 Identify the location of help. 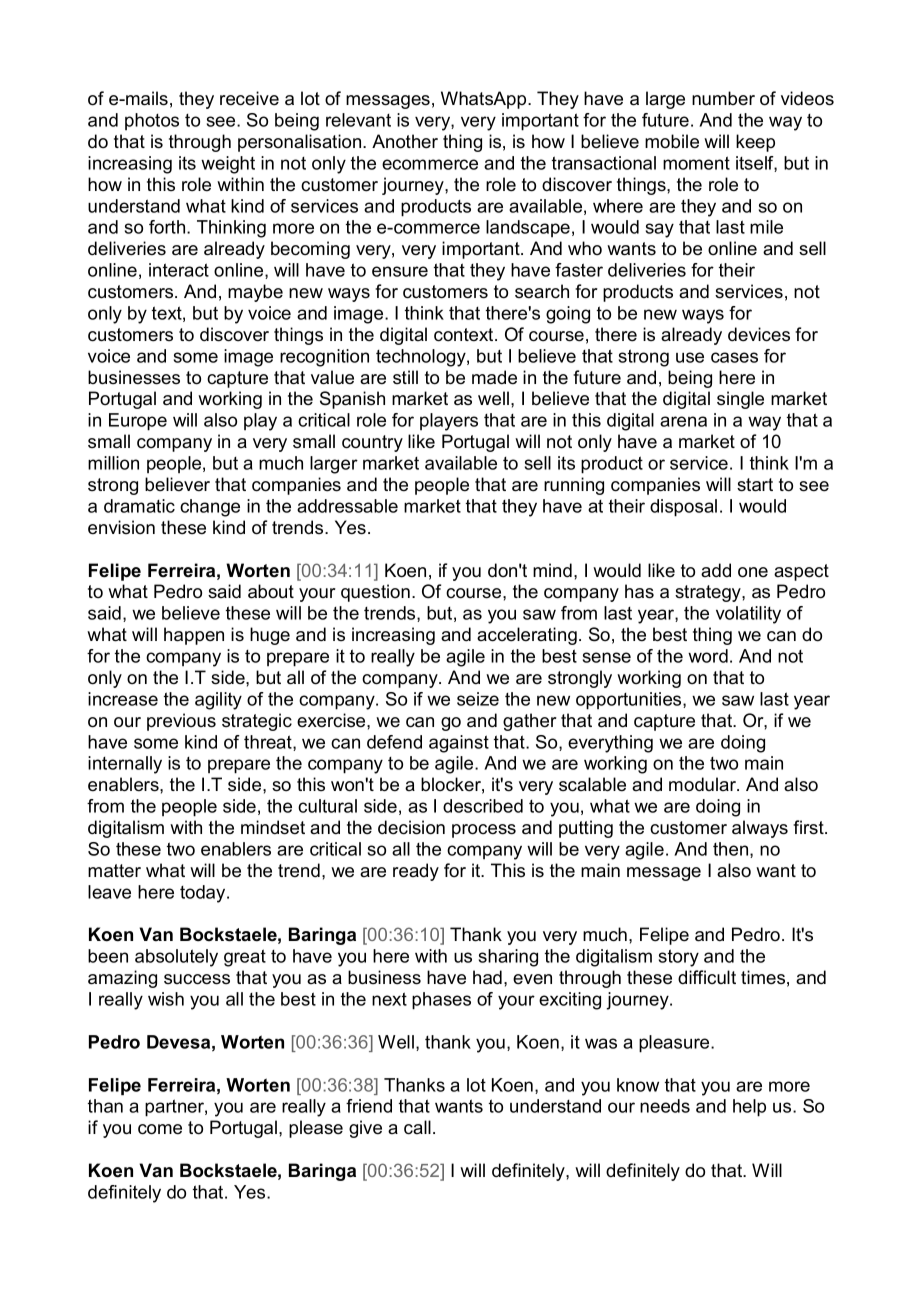
(749, 1108).
